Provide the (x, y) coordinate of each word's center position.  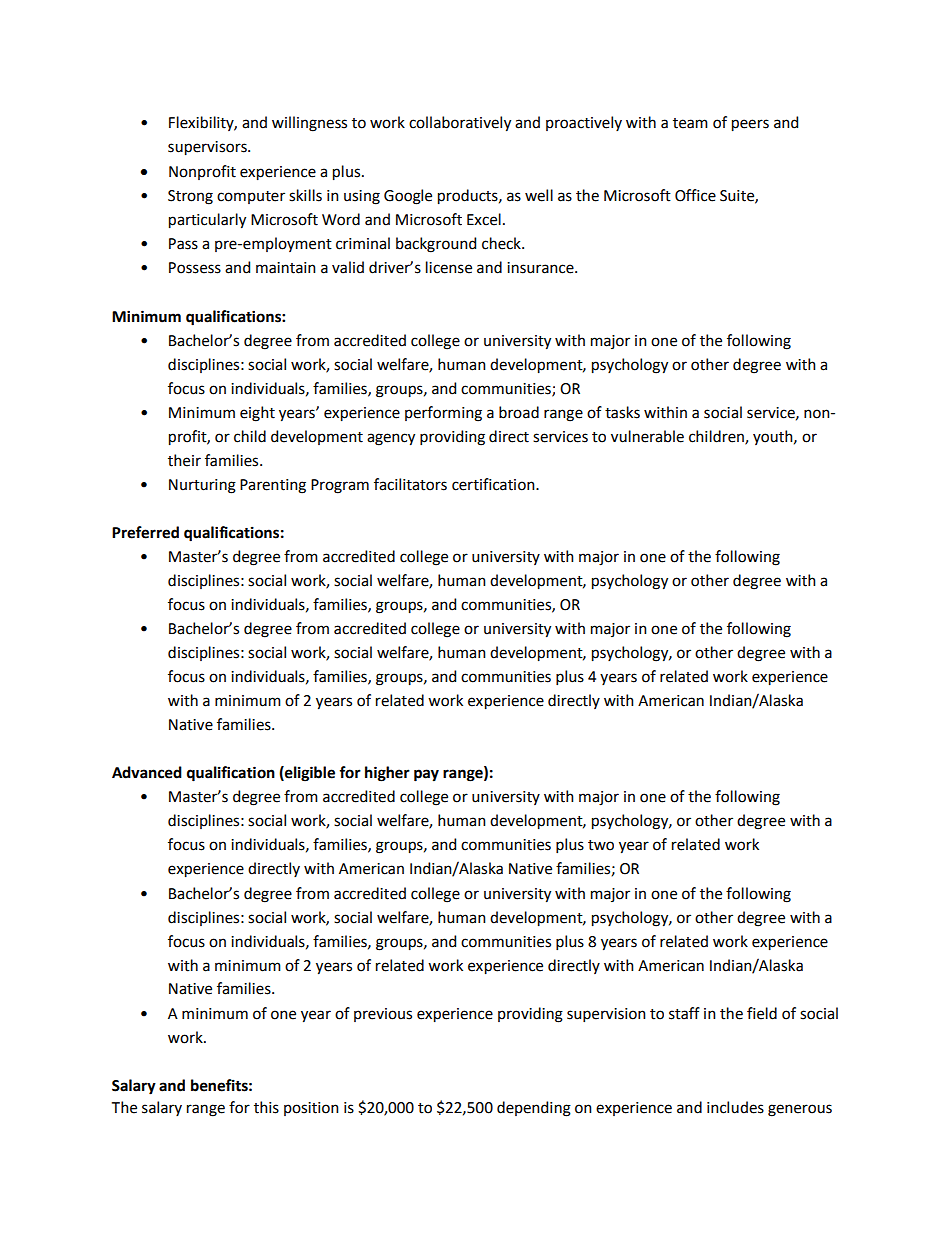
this (266, 1107)
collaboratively (460, 124)
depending (534, 1109)
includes (735, 1107)
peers (750, 125)
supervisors (208, 148)
